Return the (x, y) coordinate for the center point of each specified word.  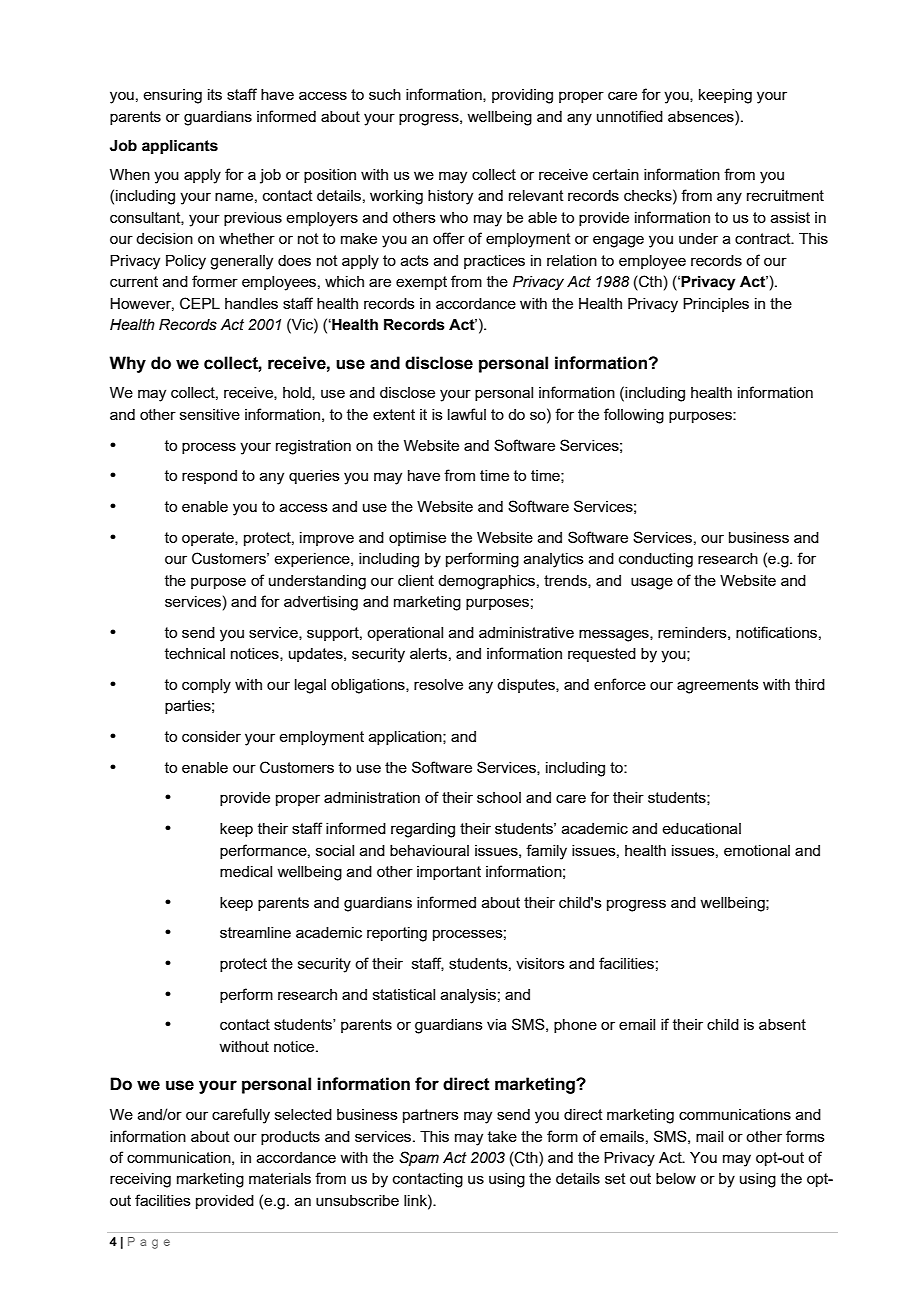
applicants (180, 147)
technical (195, 653)
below (676, 1178)
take (502, 1136)
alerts (428, 653)
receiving (140, 1180)
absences (702, 116)
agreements (718, 686)
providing (522, 96)
